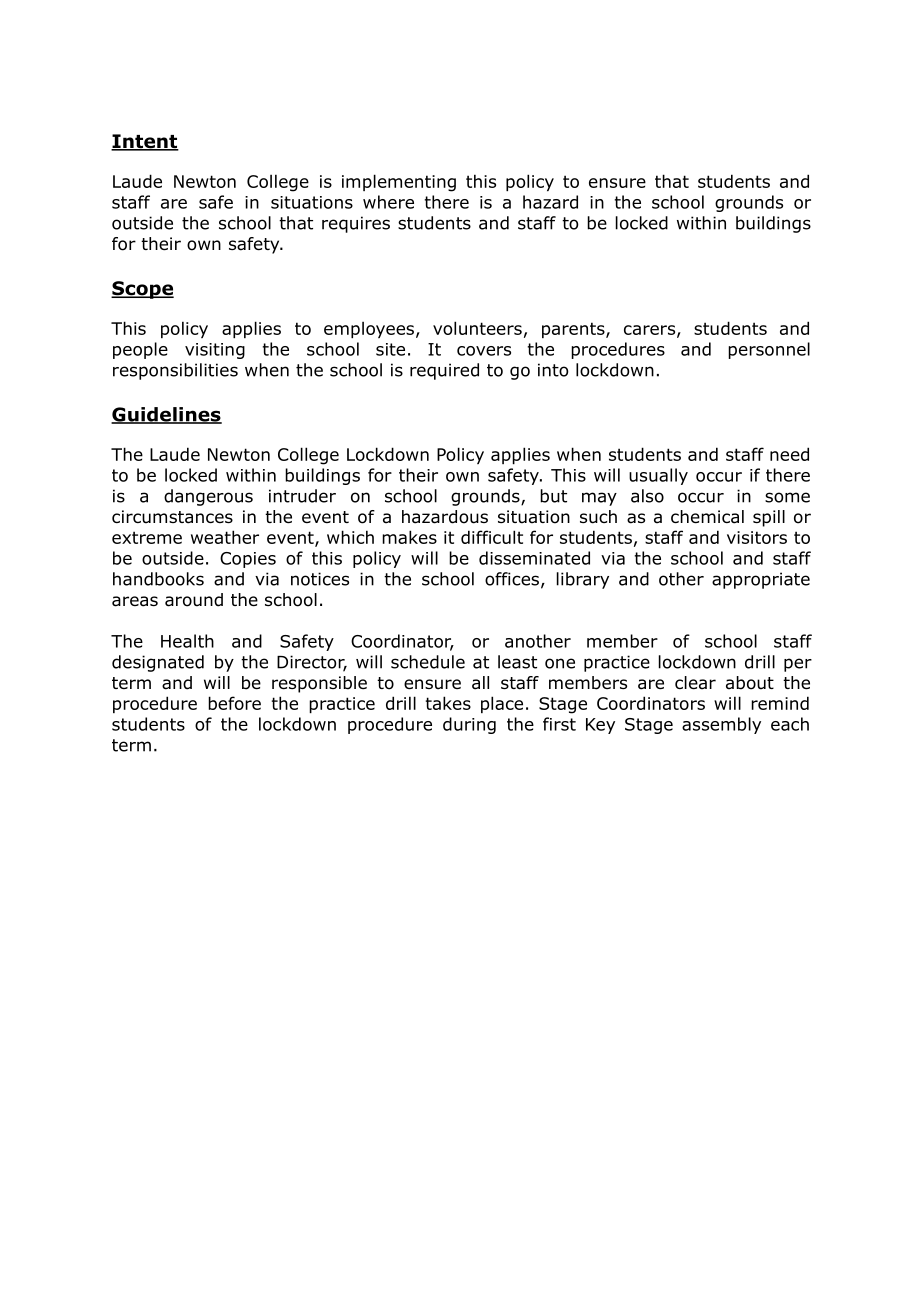 This screenshot has width=924, height=1307. I want to click on covers, so click(484, 351).
